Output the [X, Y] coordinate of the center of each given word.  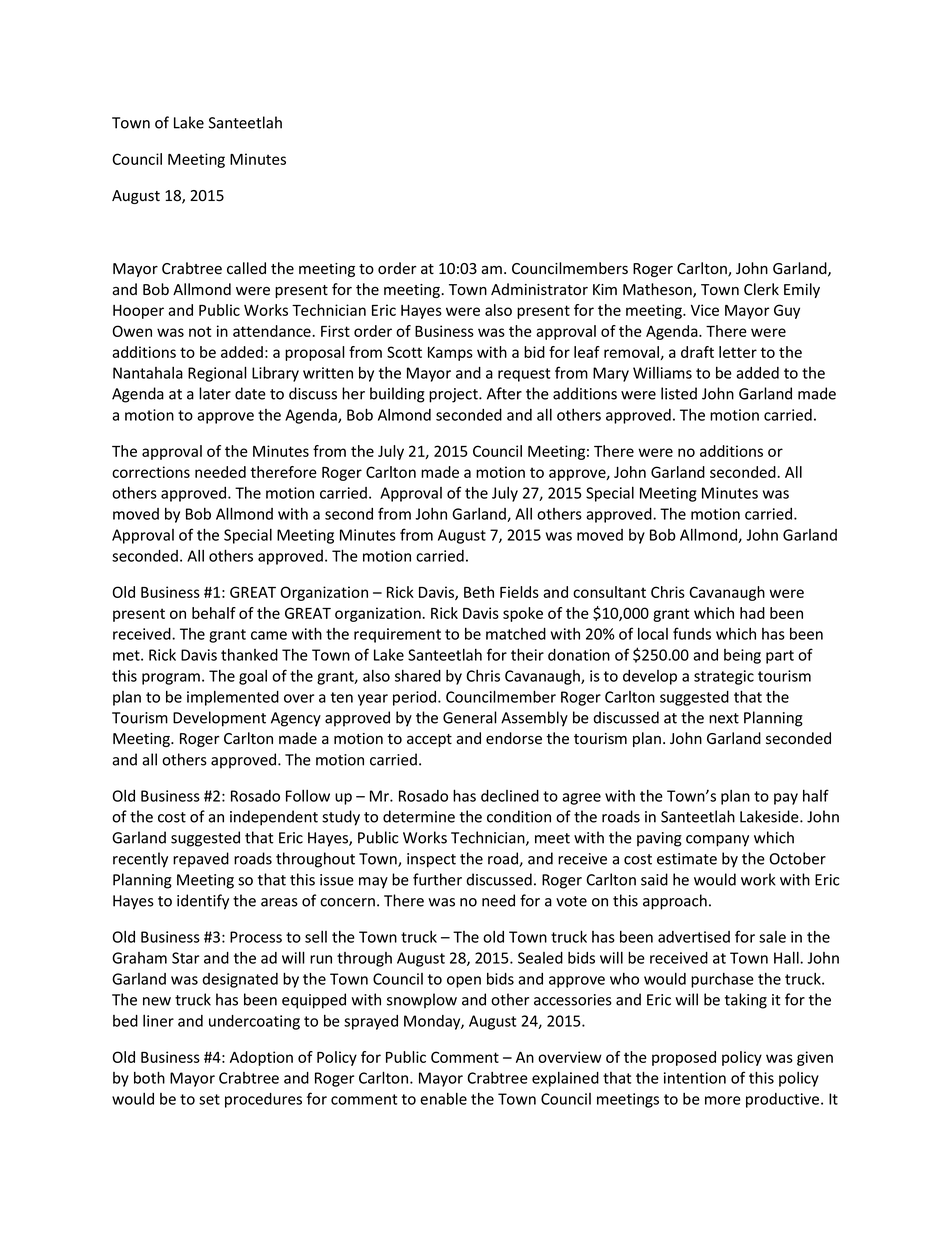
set [209, 1099]
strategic [724, 677]
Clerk [761, 289]
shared [418, 676]
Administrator [539, 289]
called [246, 268]
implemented [233, 698]
